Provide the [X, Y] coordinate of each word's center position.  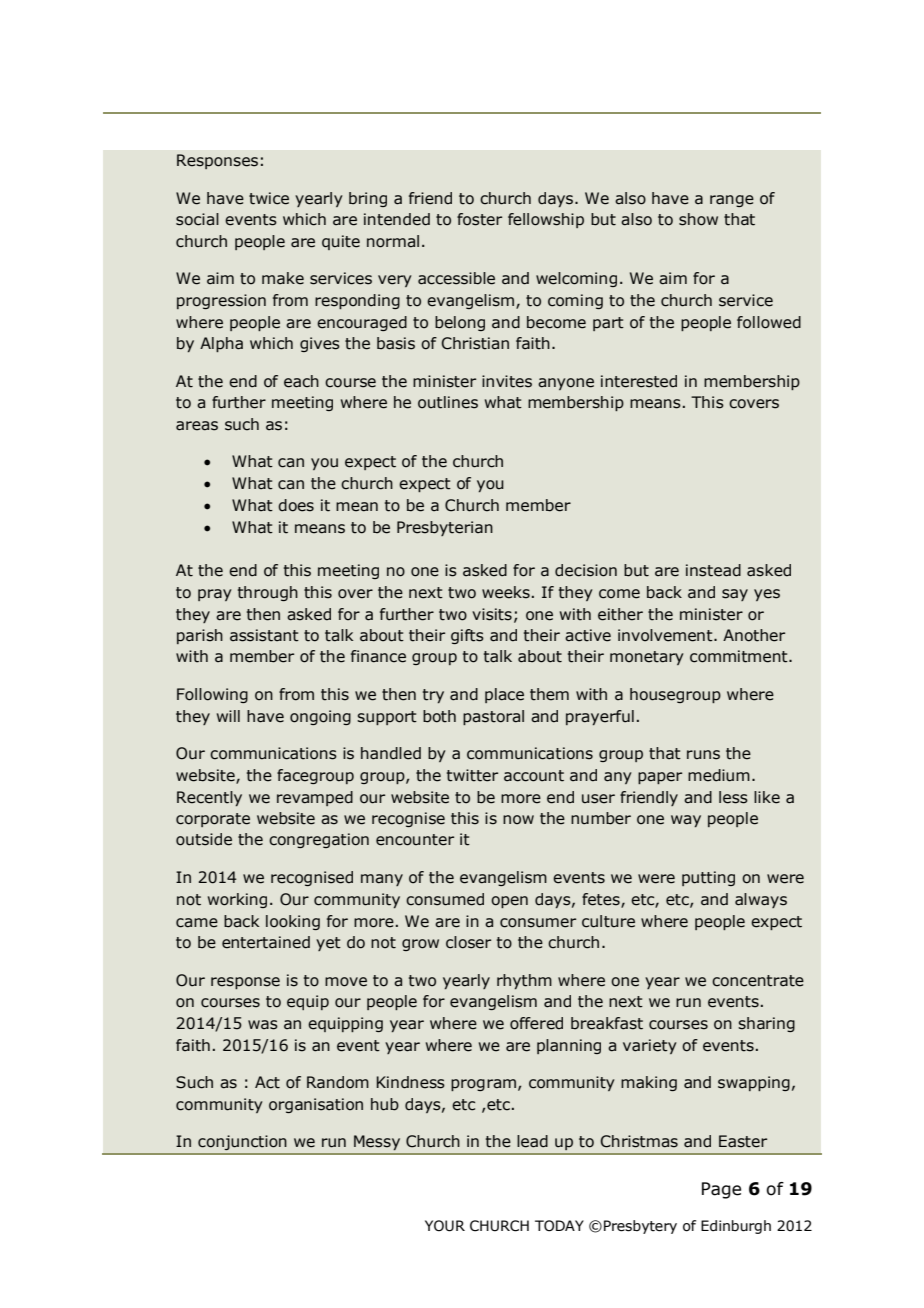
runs [703, 755]
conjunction [242, 1142]
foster [479, 219]
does [296, 505]
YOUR [445, 1226]
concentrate [758, 981]
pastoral [493, 717]
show [698, 219]
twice [269, 198]
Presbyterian [445, 528]
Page [721, 1190]
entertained [266, 942]
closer [468, 942]
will [228, 716]
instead [713, 570]
